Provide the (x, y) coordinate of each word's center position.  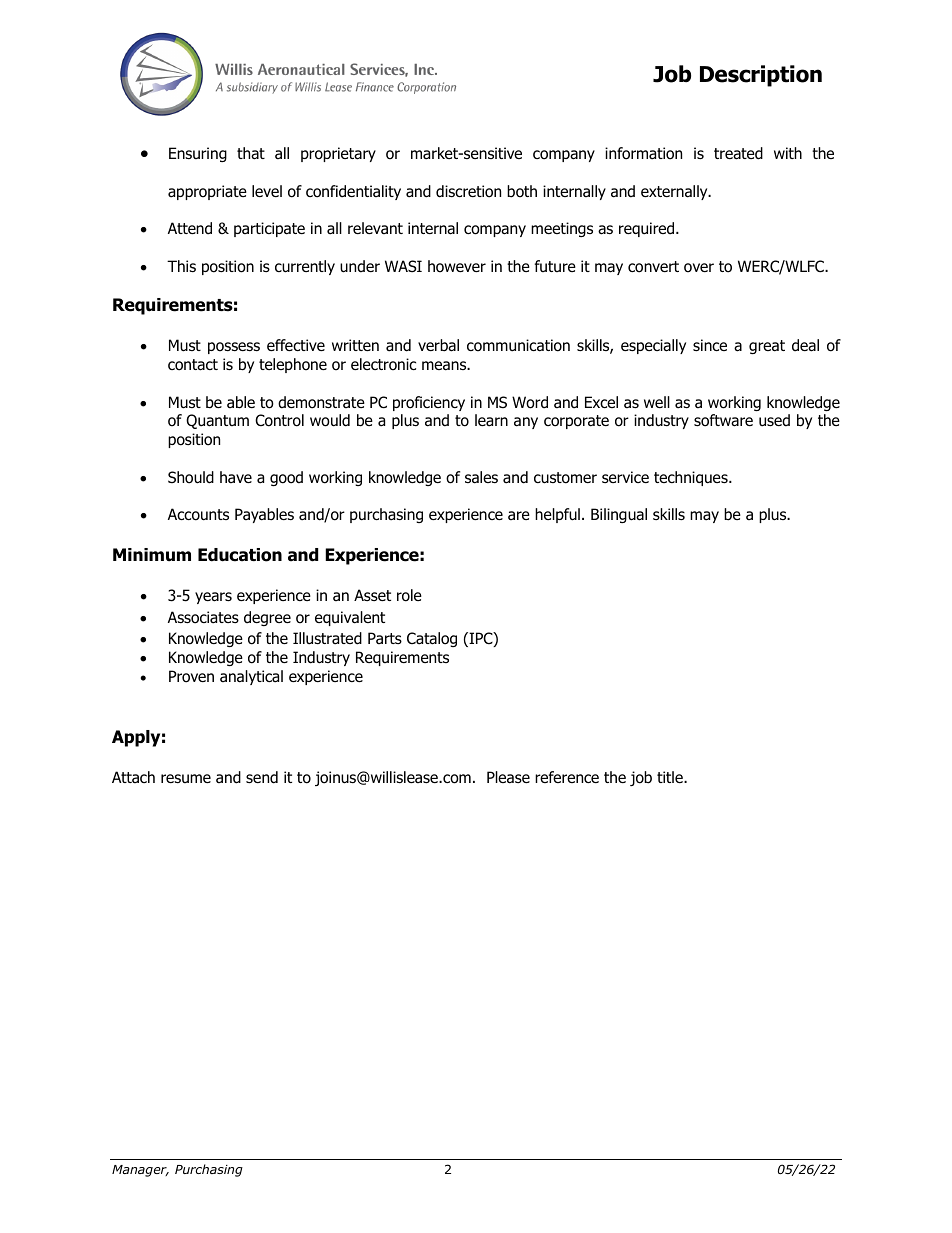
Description (761, 76)
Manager (140, 1171)
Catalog (432, 639)
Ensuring (198, 154)
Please (508, 777)
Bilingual (619, 515)
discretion (468, 191)
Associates (203, 617)
